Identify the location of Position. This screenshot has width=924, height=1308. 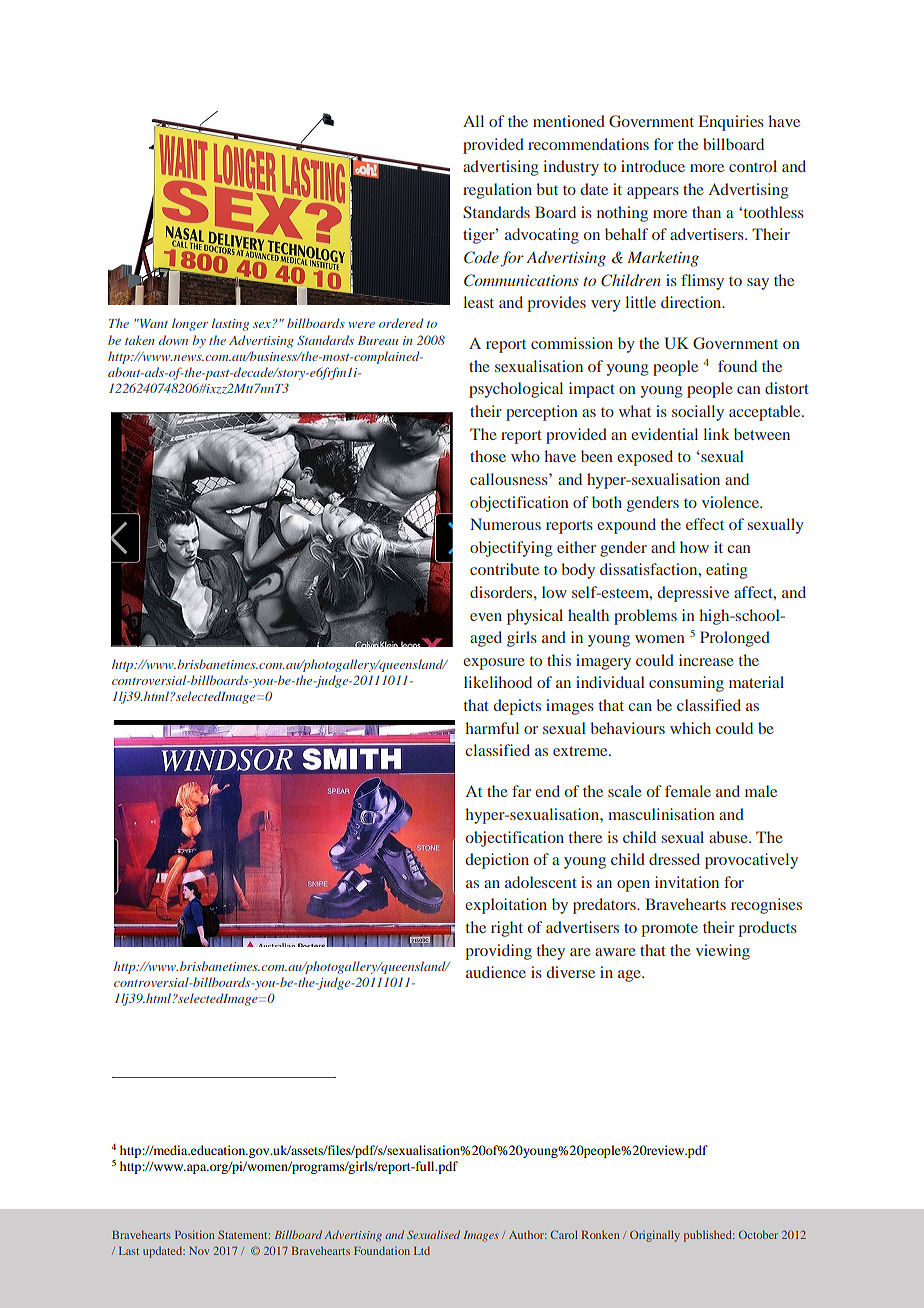
(194, 1234).
